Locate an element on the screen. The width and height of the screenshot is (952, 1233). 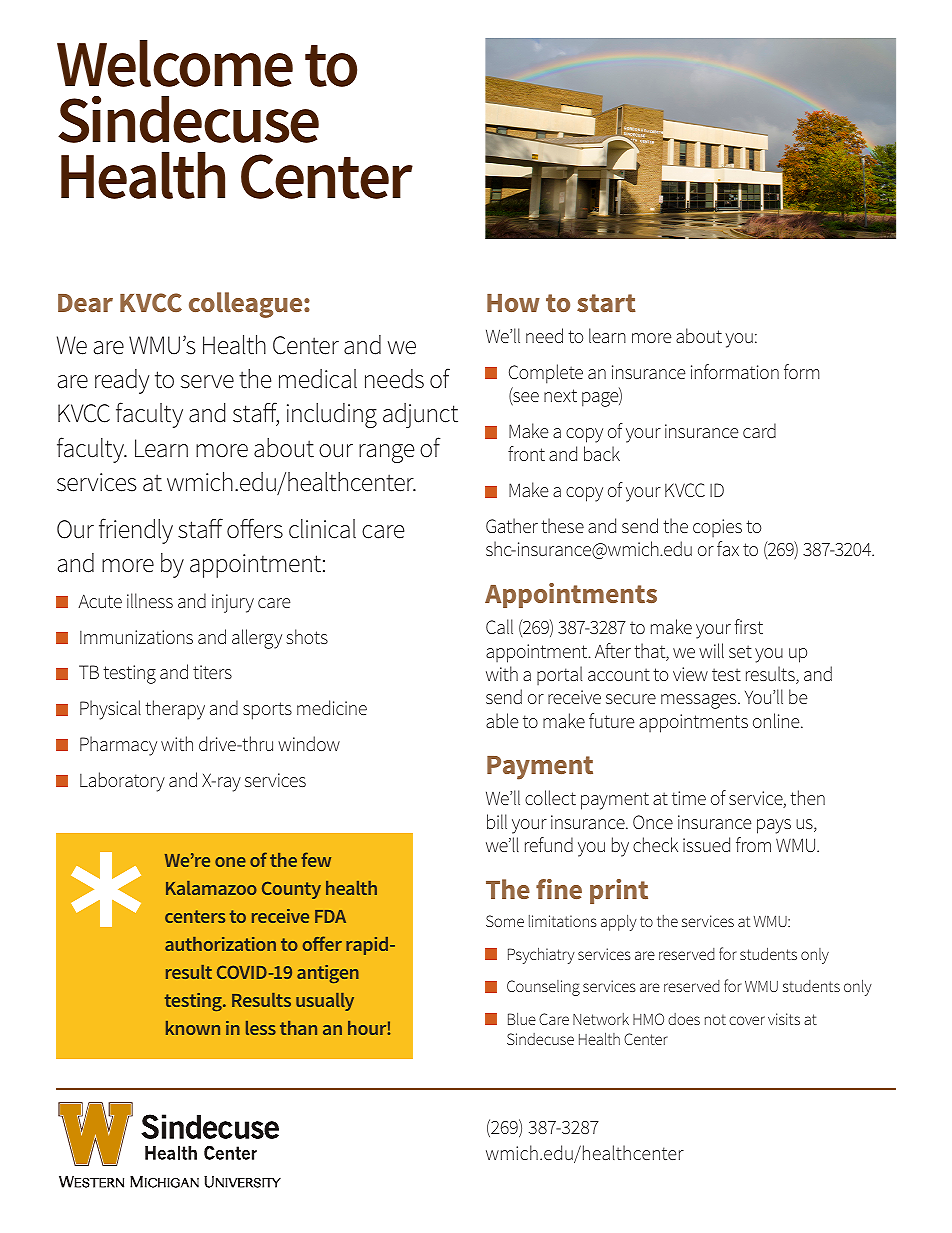
Complete is located at coordinates (546, 374).
